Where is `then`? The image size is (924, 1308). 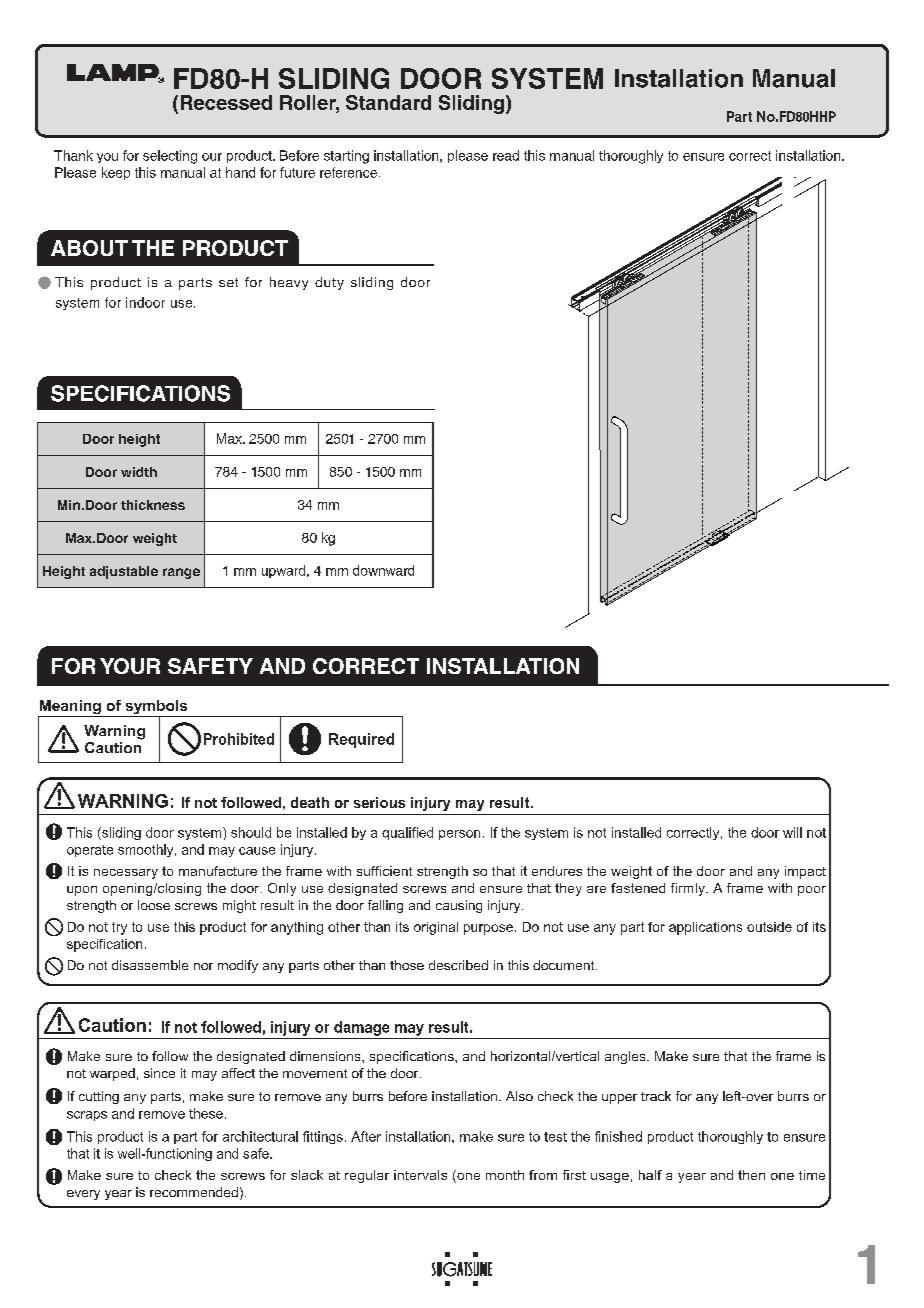 then is located at coordinates (751, 1175).
